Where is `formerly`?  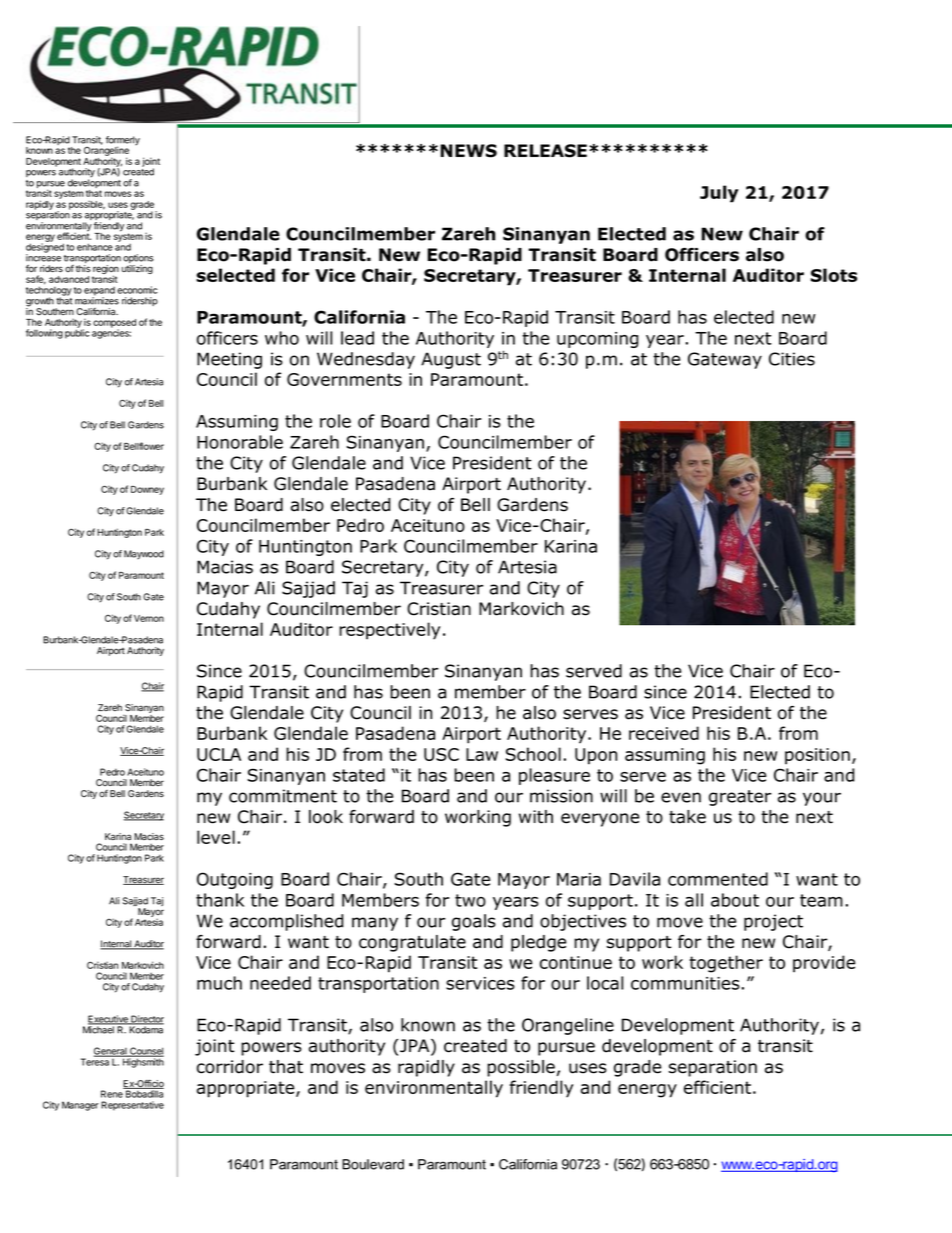
formerly is located at coordinates (123, 142).
